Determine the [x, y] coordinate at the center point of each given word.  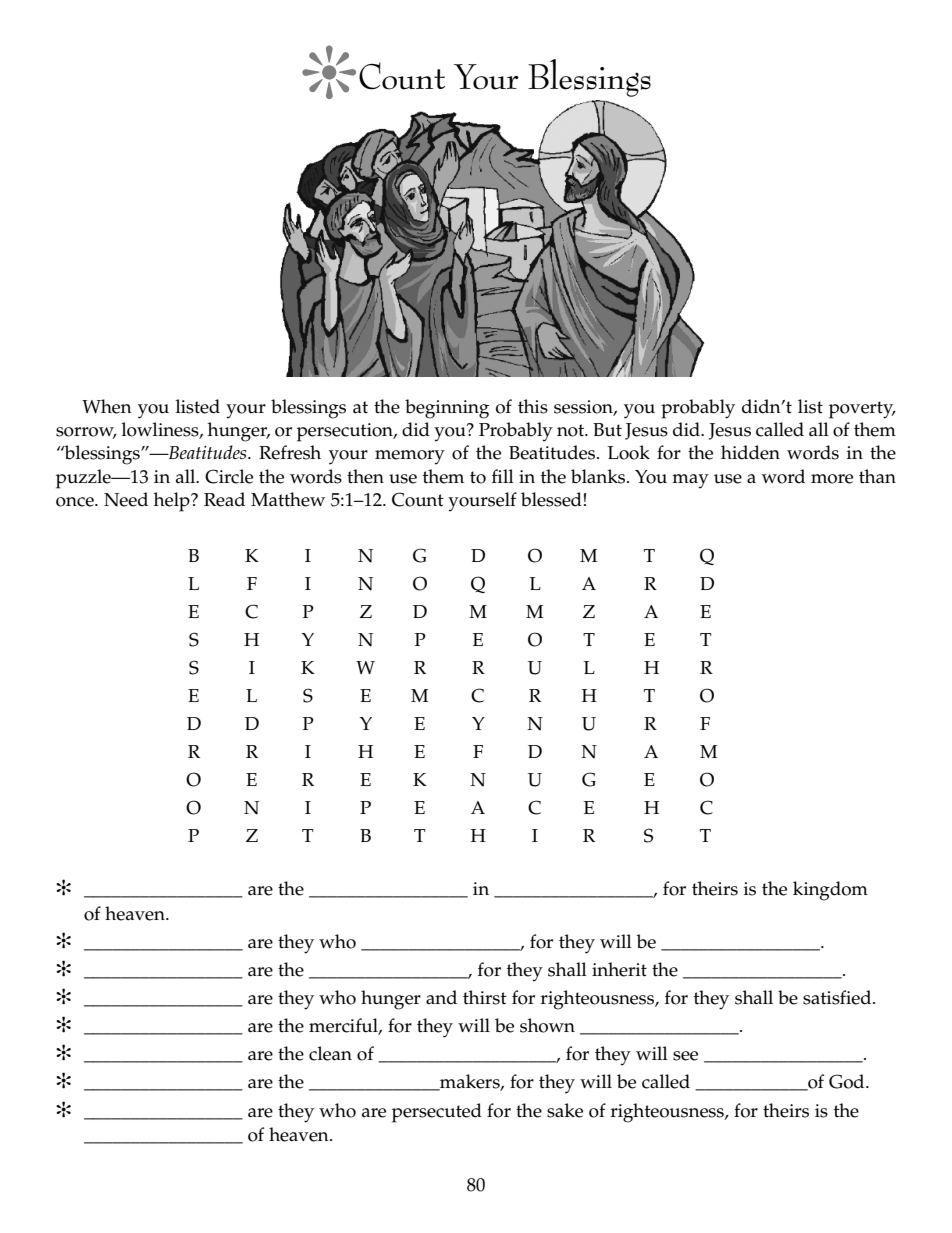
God [848, 1081]
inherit [619, 969]
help [173, 502]
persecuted [437, 1113]
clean [330, 1053]
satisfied [838, 997]
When [107, 406]
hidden [750, 452]
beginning [447, 409]
